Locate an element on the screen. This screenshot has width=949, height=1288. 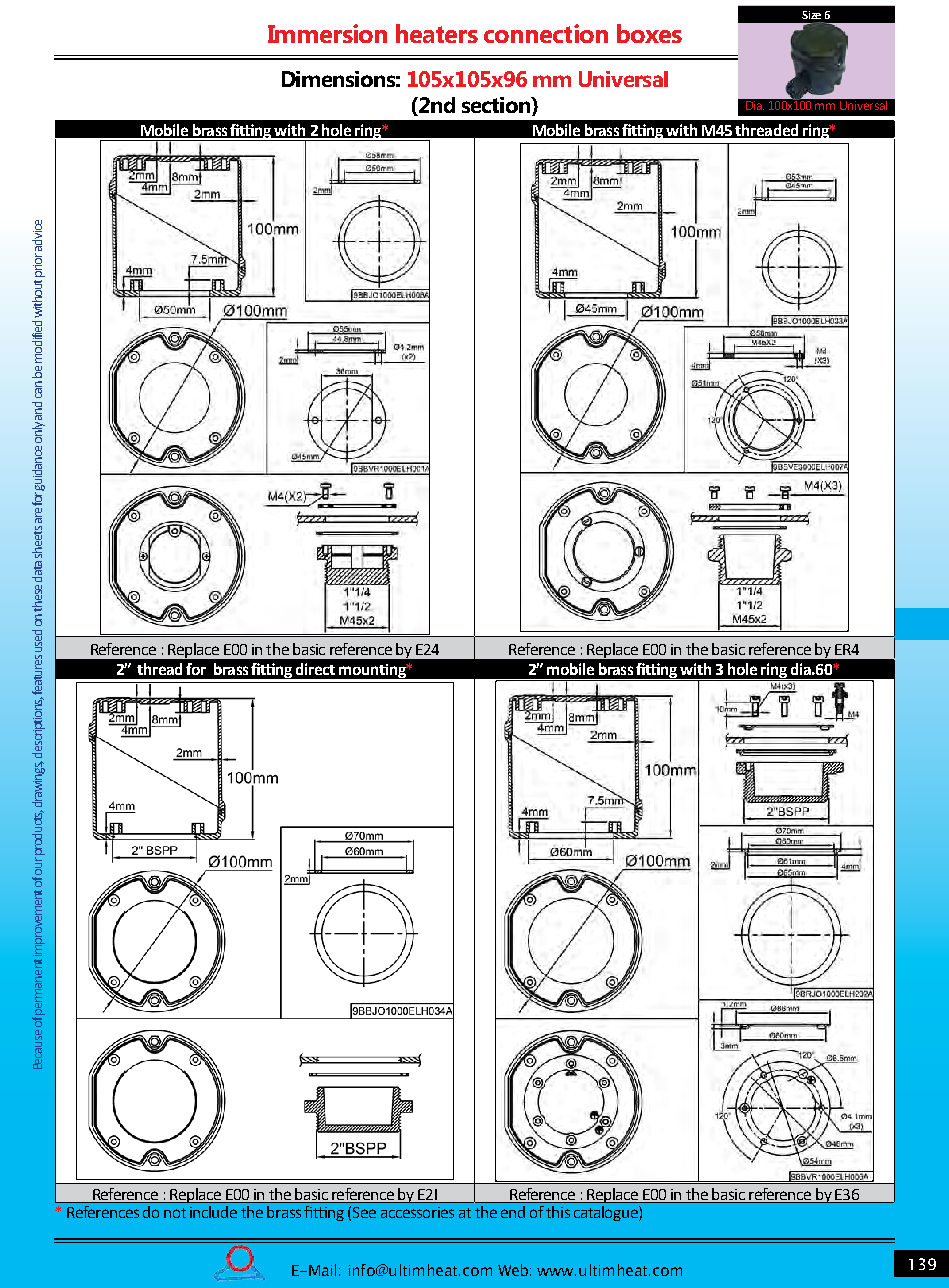
section is located at coordinates (497, 106).
